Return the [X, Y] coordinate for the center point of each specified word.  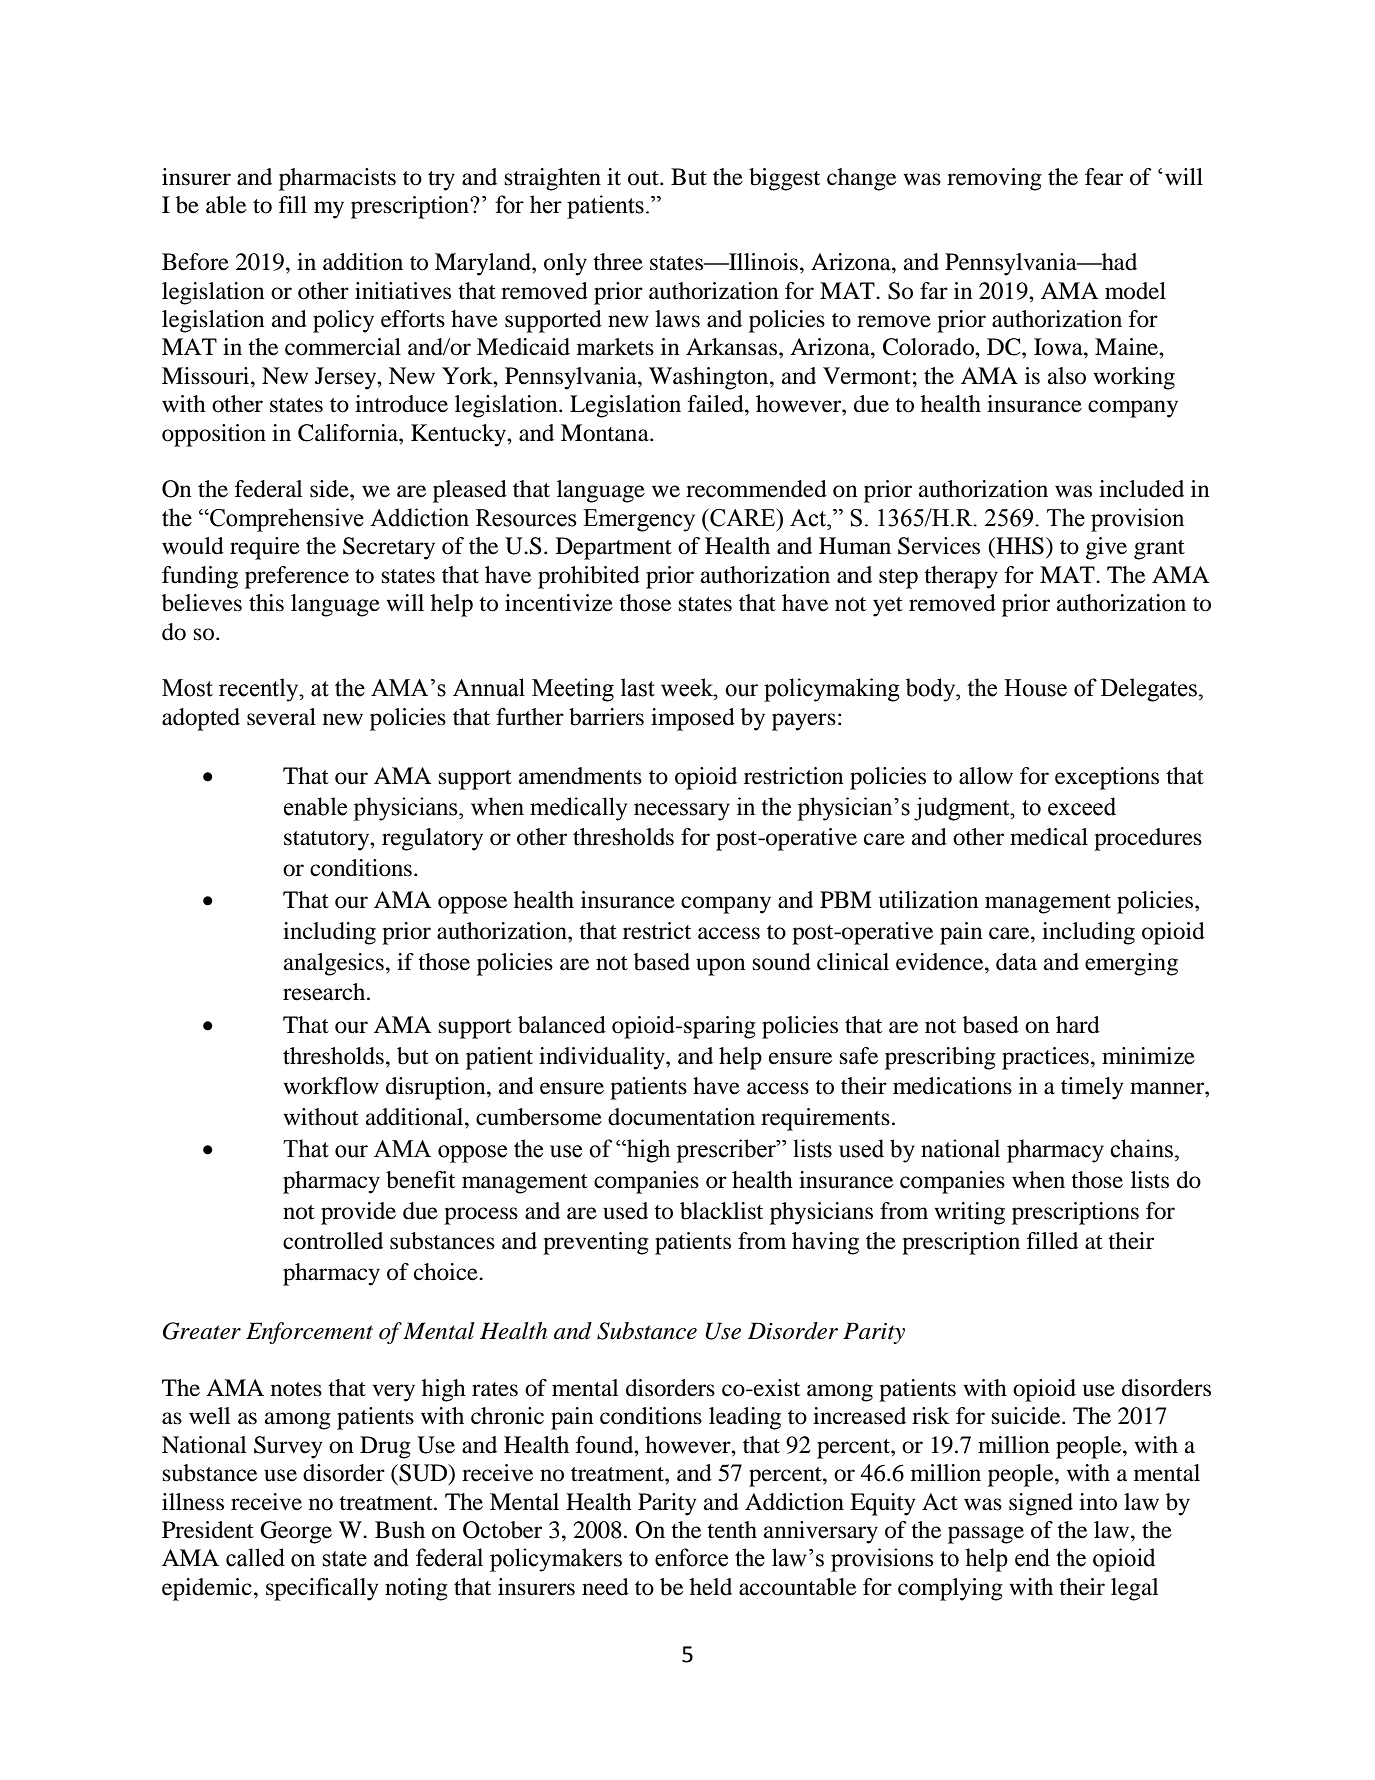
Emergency [639, 520]
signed [1041, 1504]
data [1016, 962]
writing [969, 1213]
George [296, 1532]
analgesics [334, 964]
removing [994, 179]
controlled [333, 1241]
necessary [682, 812]
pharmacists [337, 179]
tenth [732, 1530]
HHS [1019, 546]
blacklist [721, 1211]
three [618, 262]
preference [297, 577]
